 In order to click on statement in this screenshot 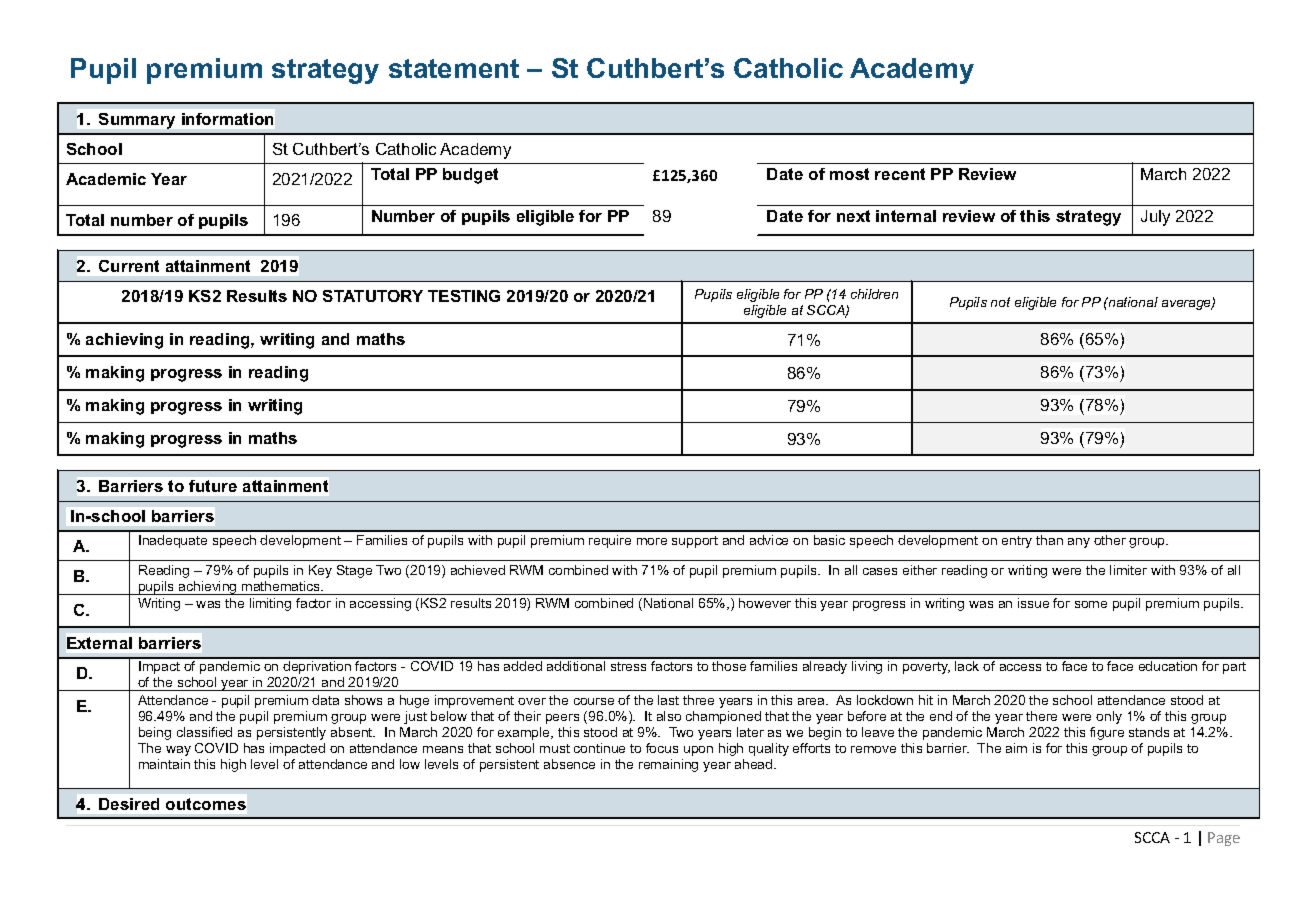, I will do `click(454, 68)`.
